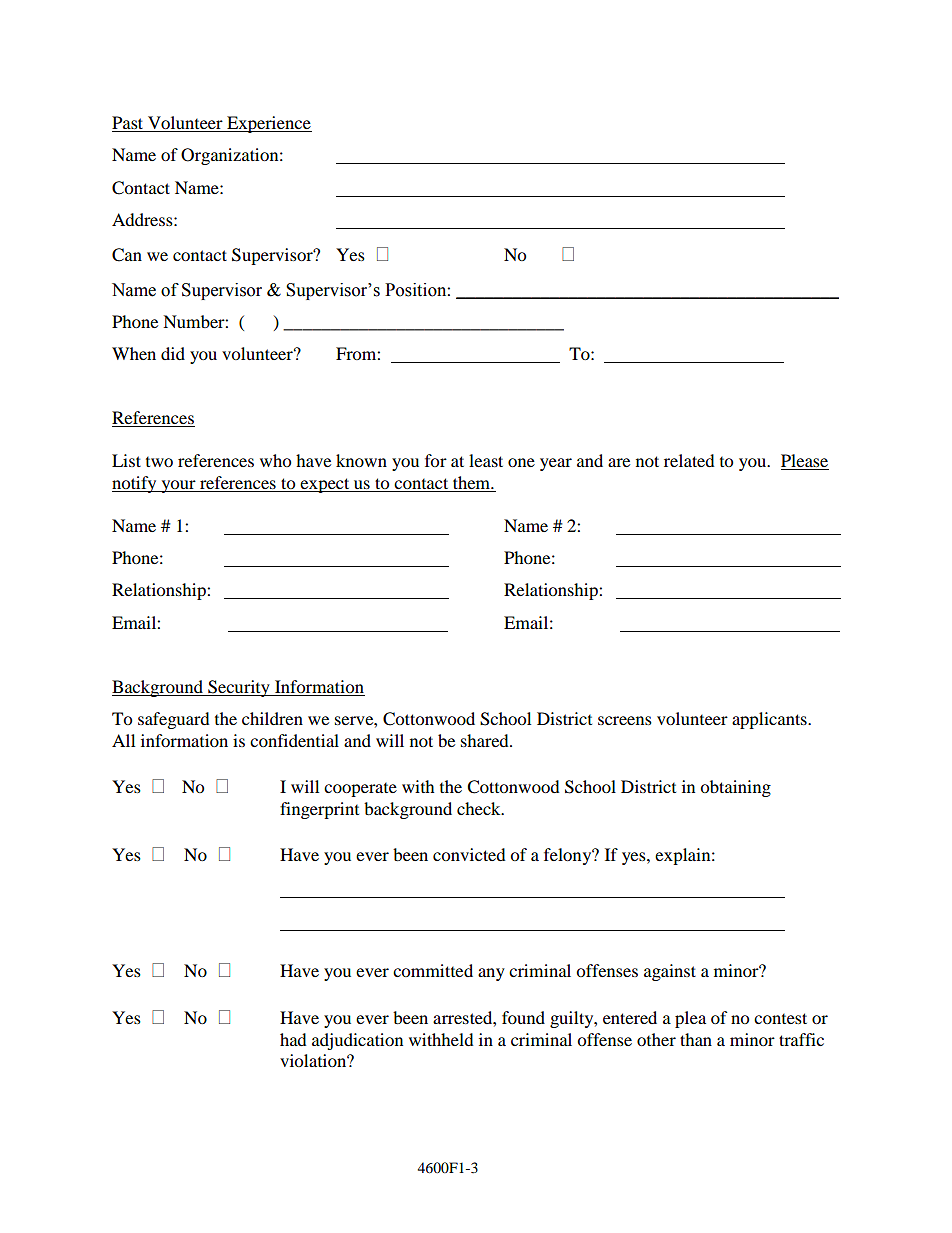 The height and width of the screenshot is (1233, 952). What do you see at coordinates (159, 462) in the screenshot?
I see `two` at bounding box center [159, 462].
